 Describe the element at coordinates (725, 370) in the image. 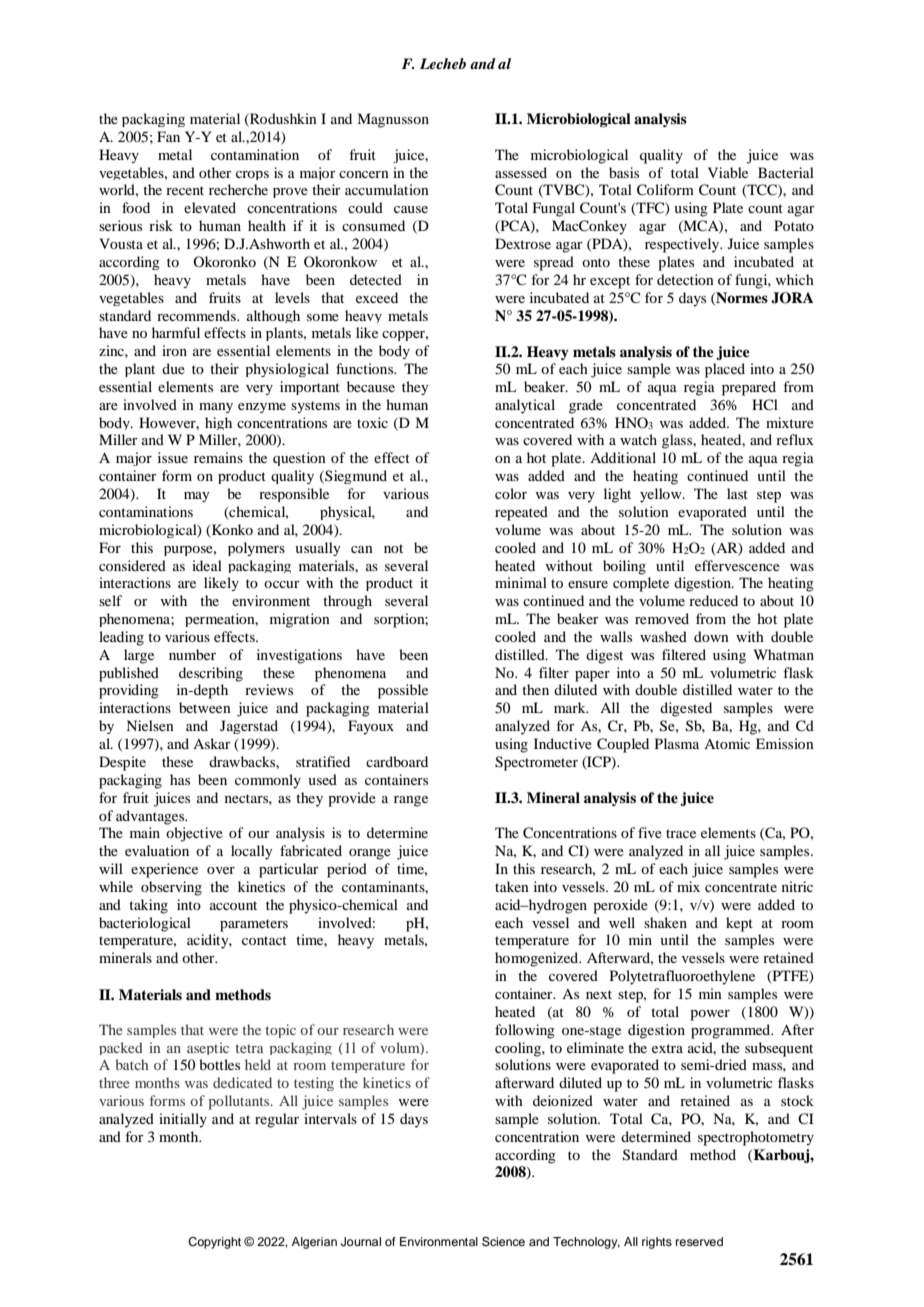

I see `placed` at that location.
